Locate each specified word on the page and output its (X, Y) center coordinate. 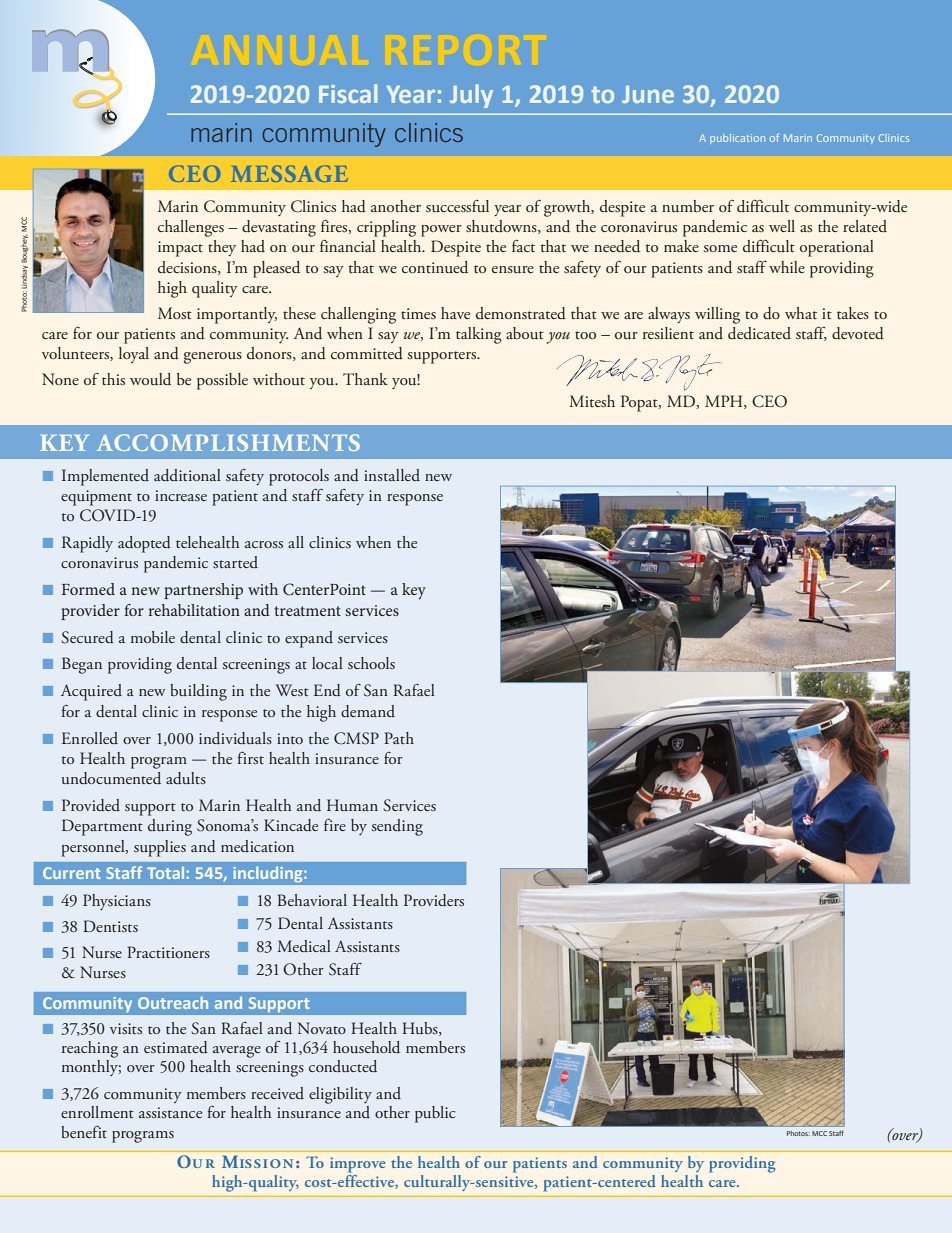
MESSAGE (289, 173)
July (471, 96)
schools (371, 663)
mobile (153, 637)
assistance (170, 1112)
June (648, 94)
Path (399, 738)
